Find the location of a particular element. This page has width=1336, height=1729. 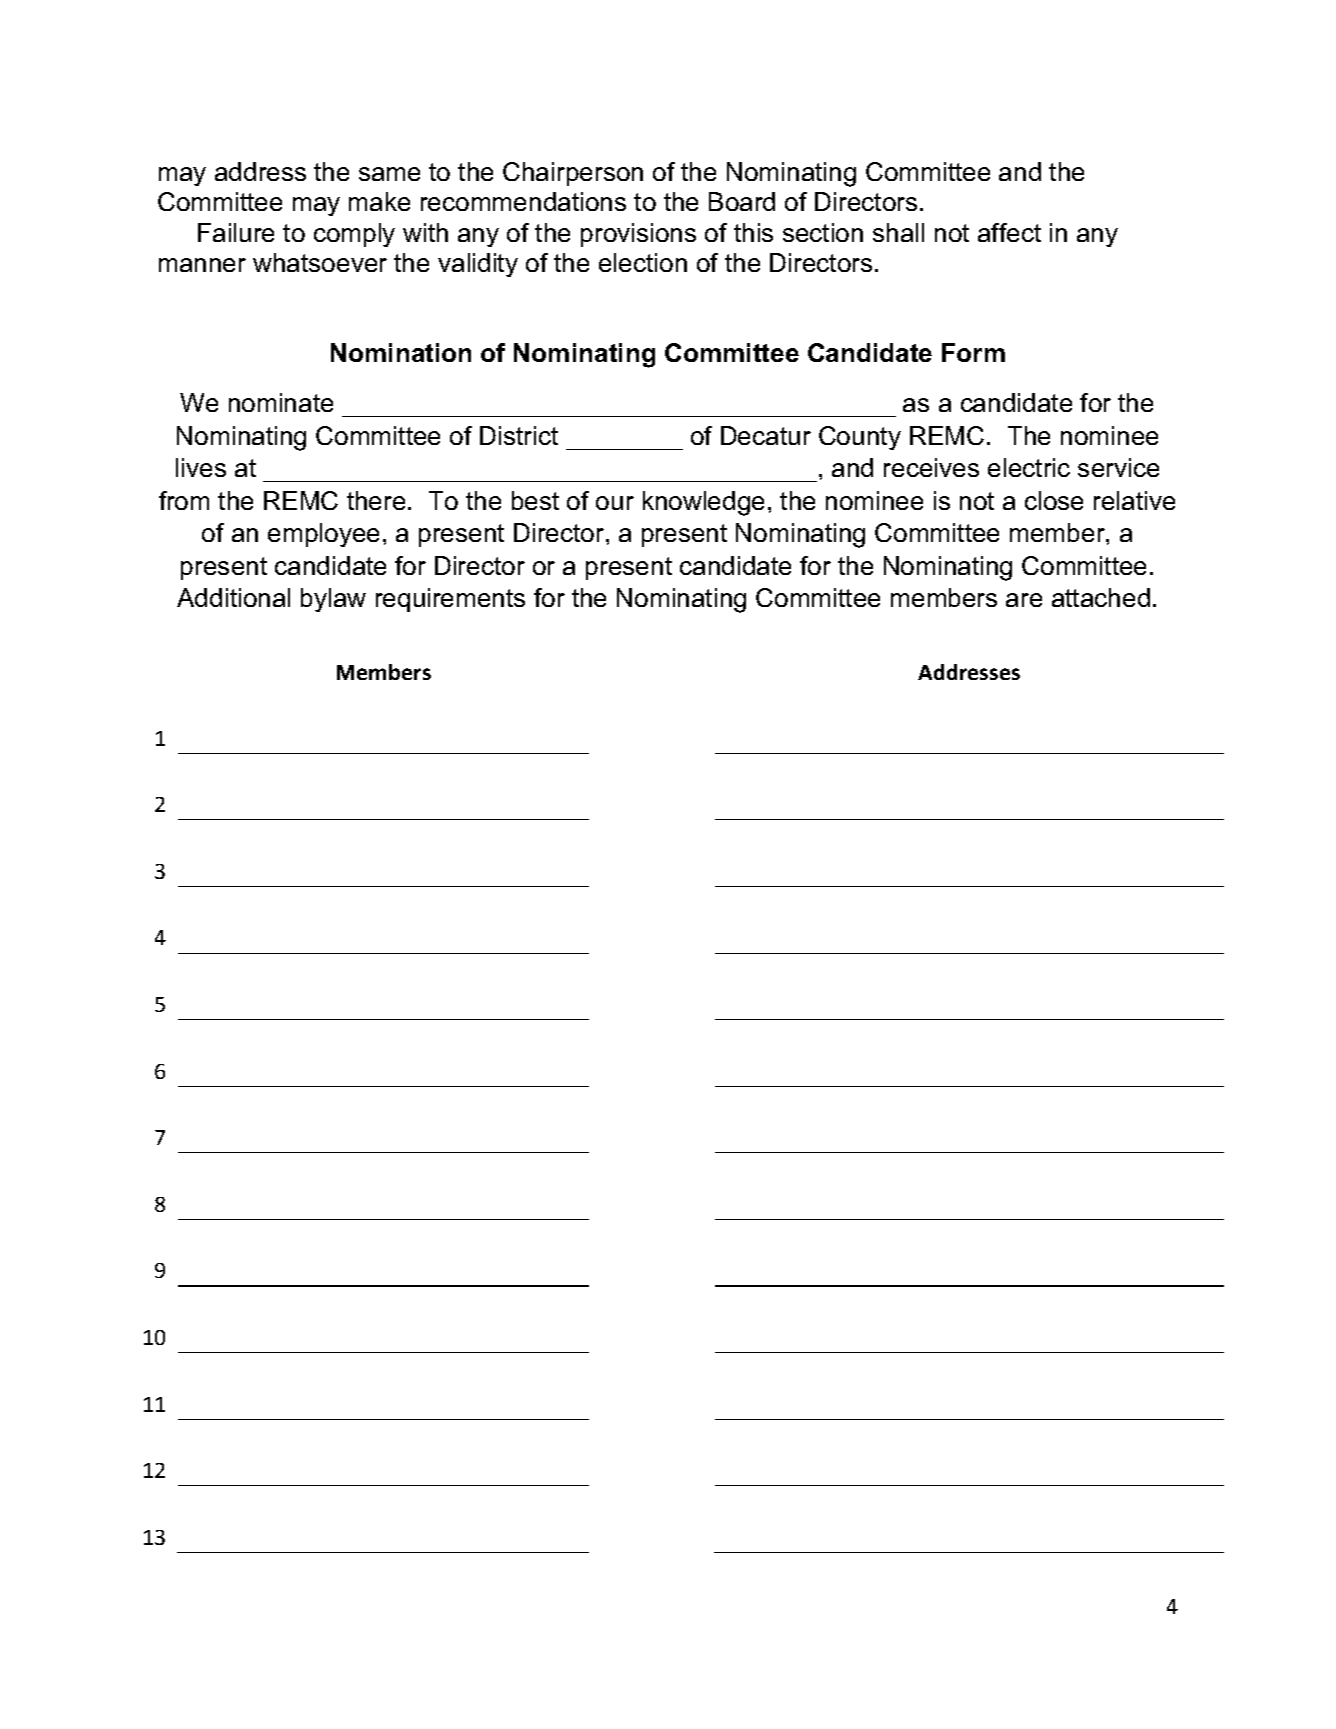

affect is located at coordinates (1009, 232).
